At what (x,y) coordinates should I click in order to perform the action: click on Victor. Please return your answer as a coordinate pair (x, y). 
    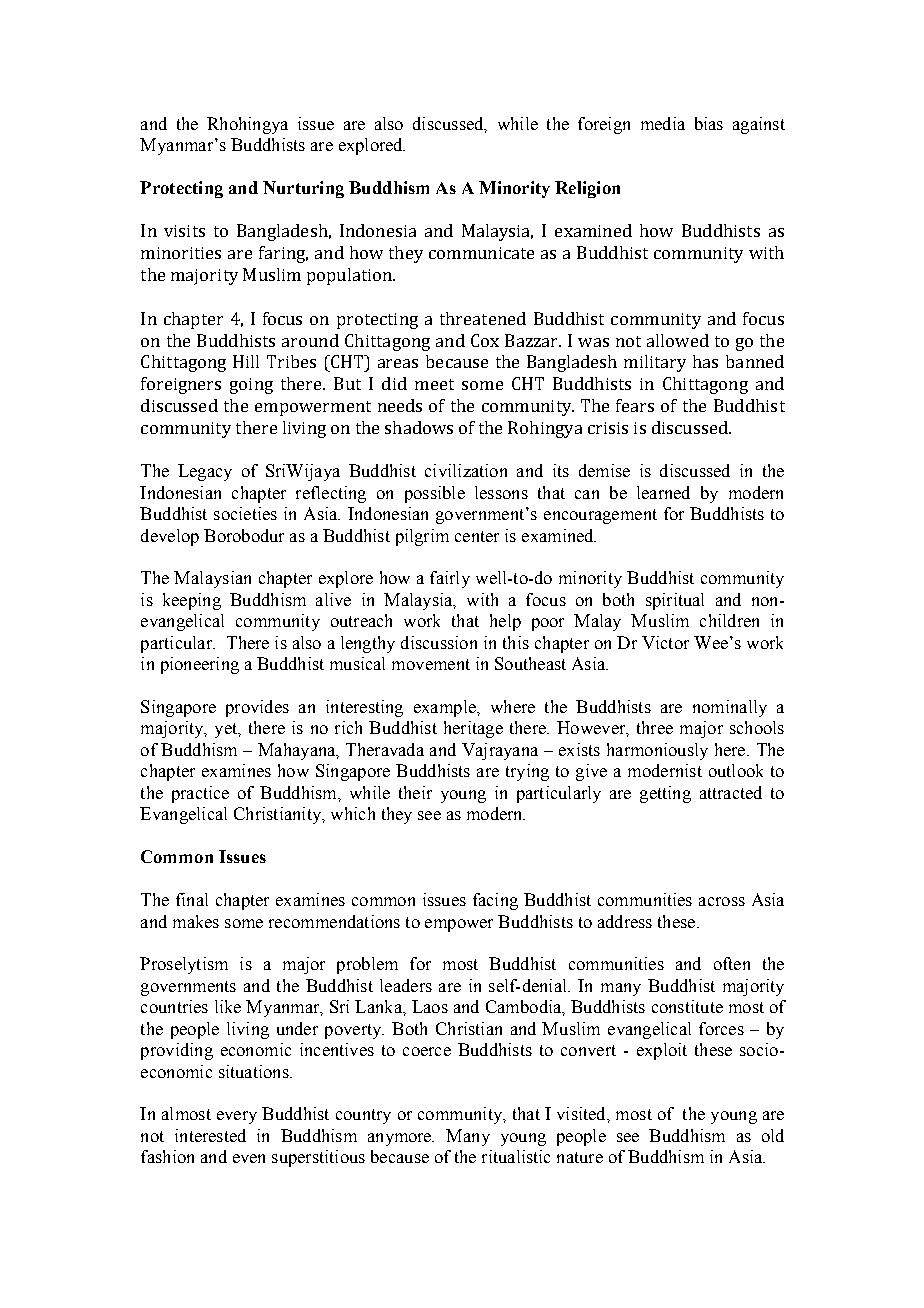
    Looking at the image, I should click on (665, 642).
